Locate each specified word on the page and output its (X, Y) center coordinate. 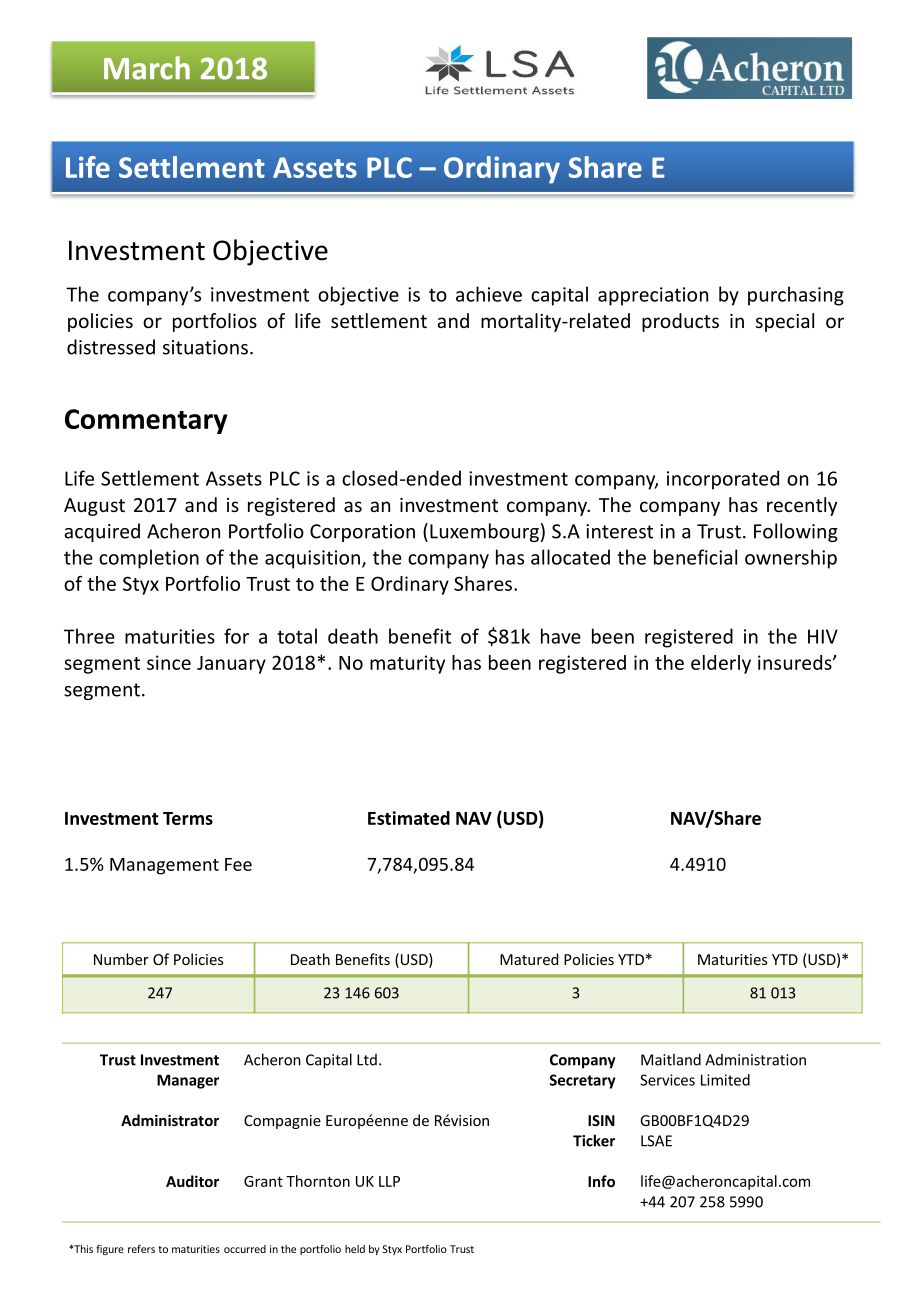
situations (205, 347)
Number (121, 959)
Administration (755, 1060)
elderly (721, 664)
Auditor (192, 1181)
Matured (529, 959)
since (169, 662)
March (147, 68)
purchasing (796, 296)
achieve (489, 294)
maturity (407, 664)
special (785, 322)
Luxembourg (484, 532)
